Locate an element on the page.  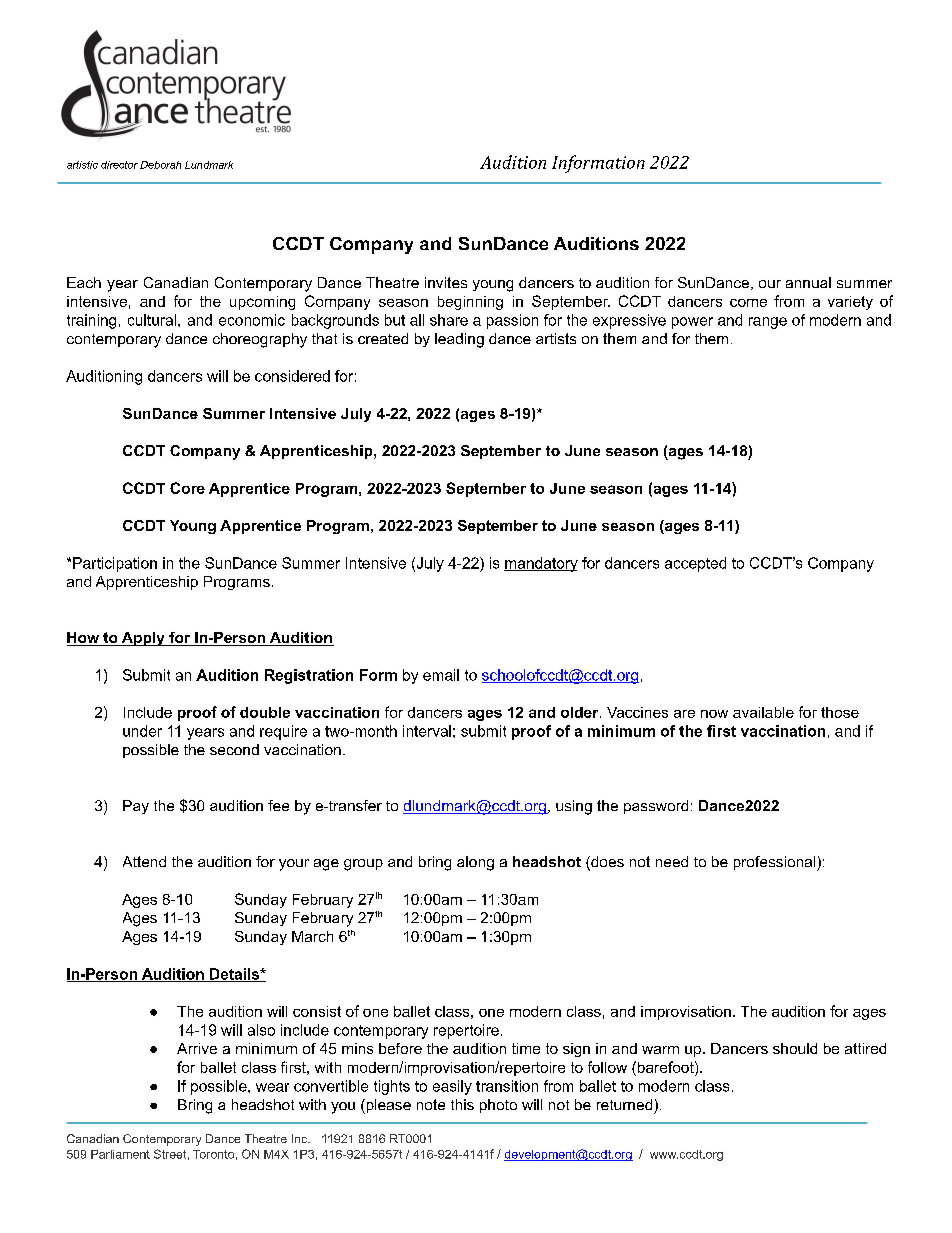
along is located at coordinates (475, 863).
